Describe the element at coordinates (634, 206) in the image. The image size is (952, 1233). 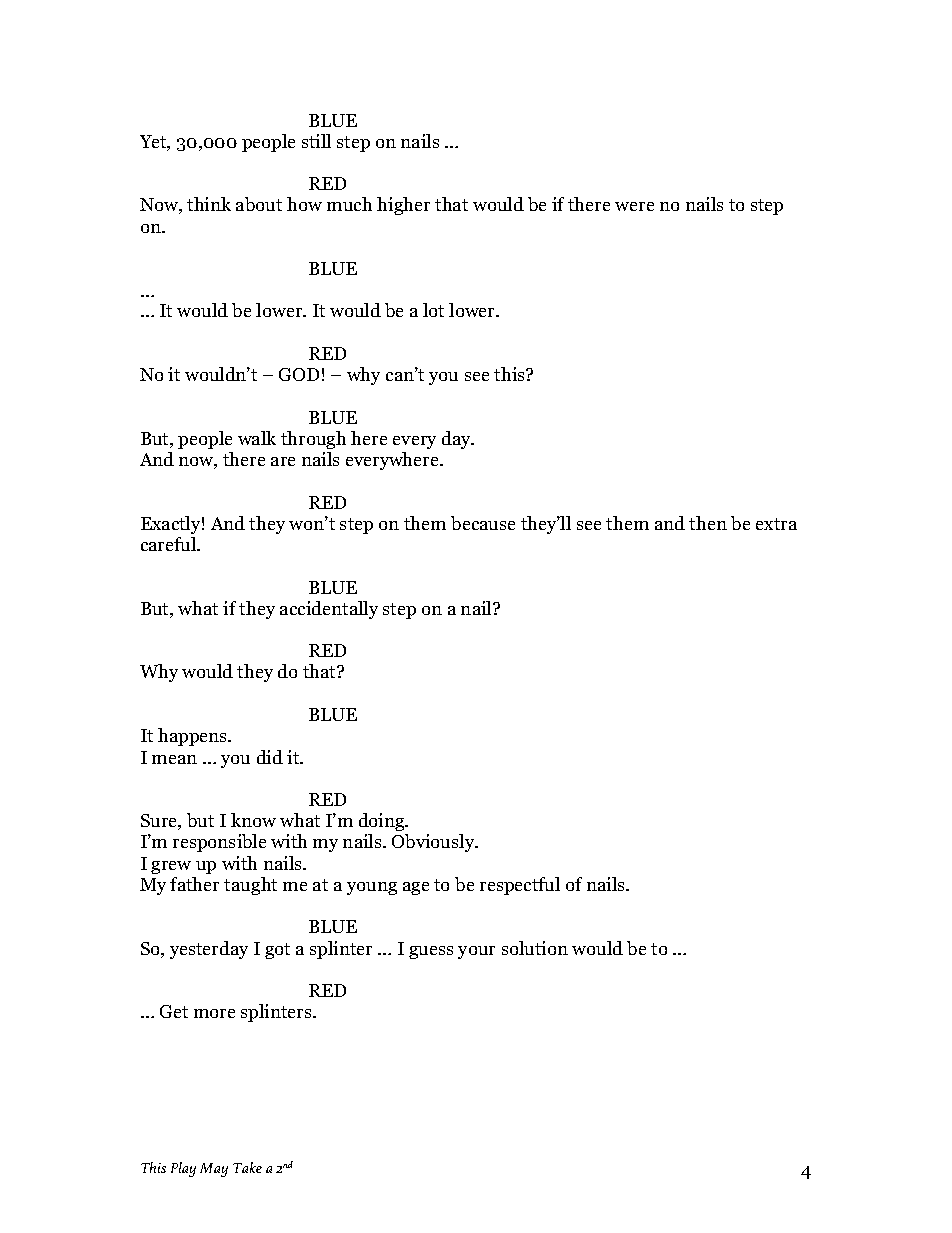
I see `were` at that location.
